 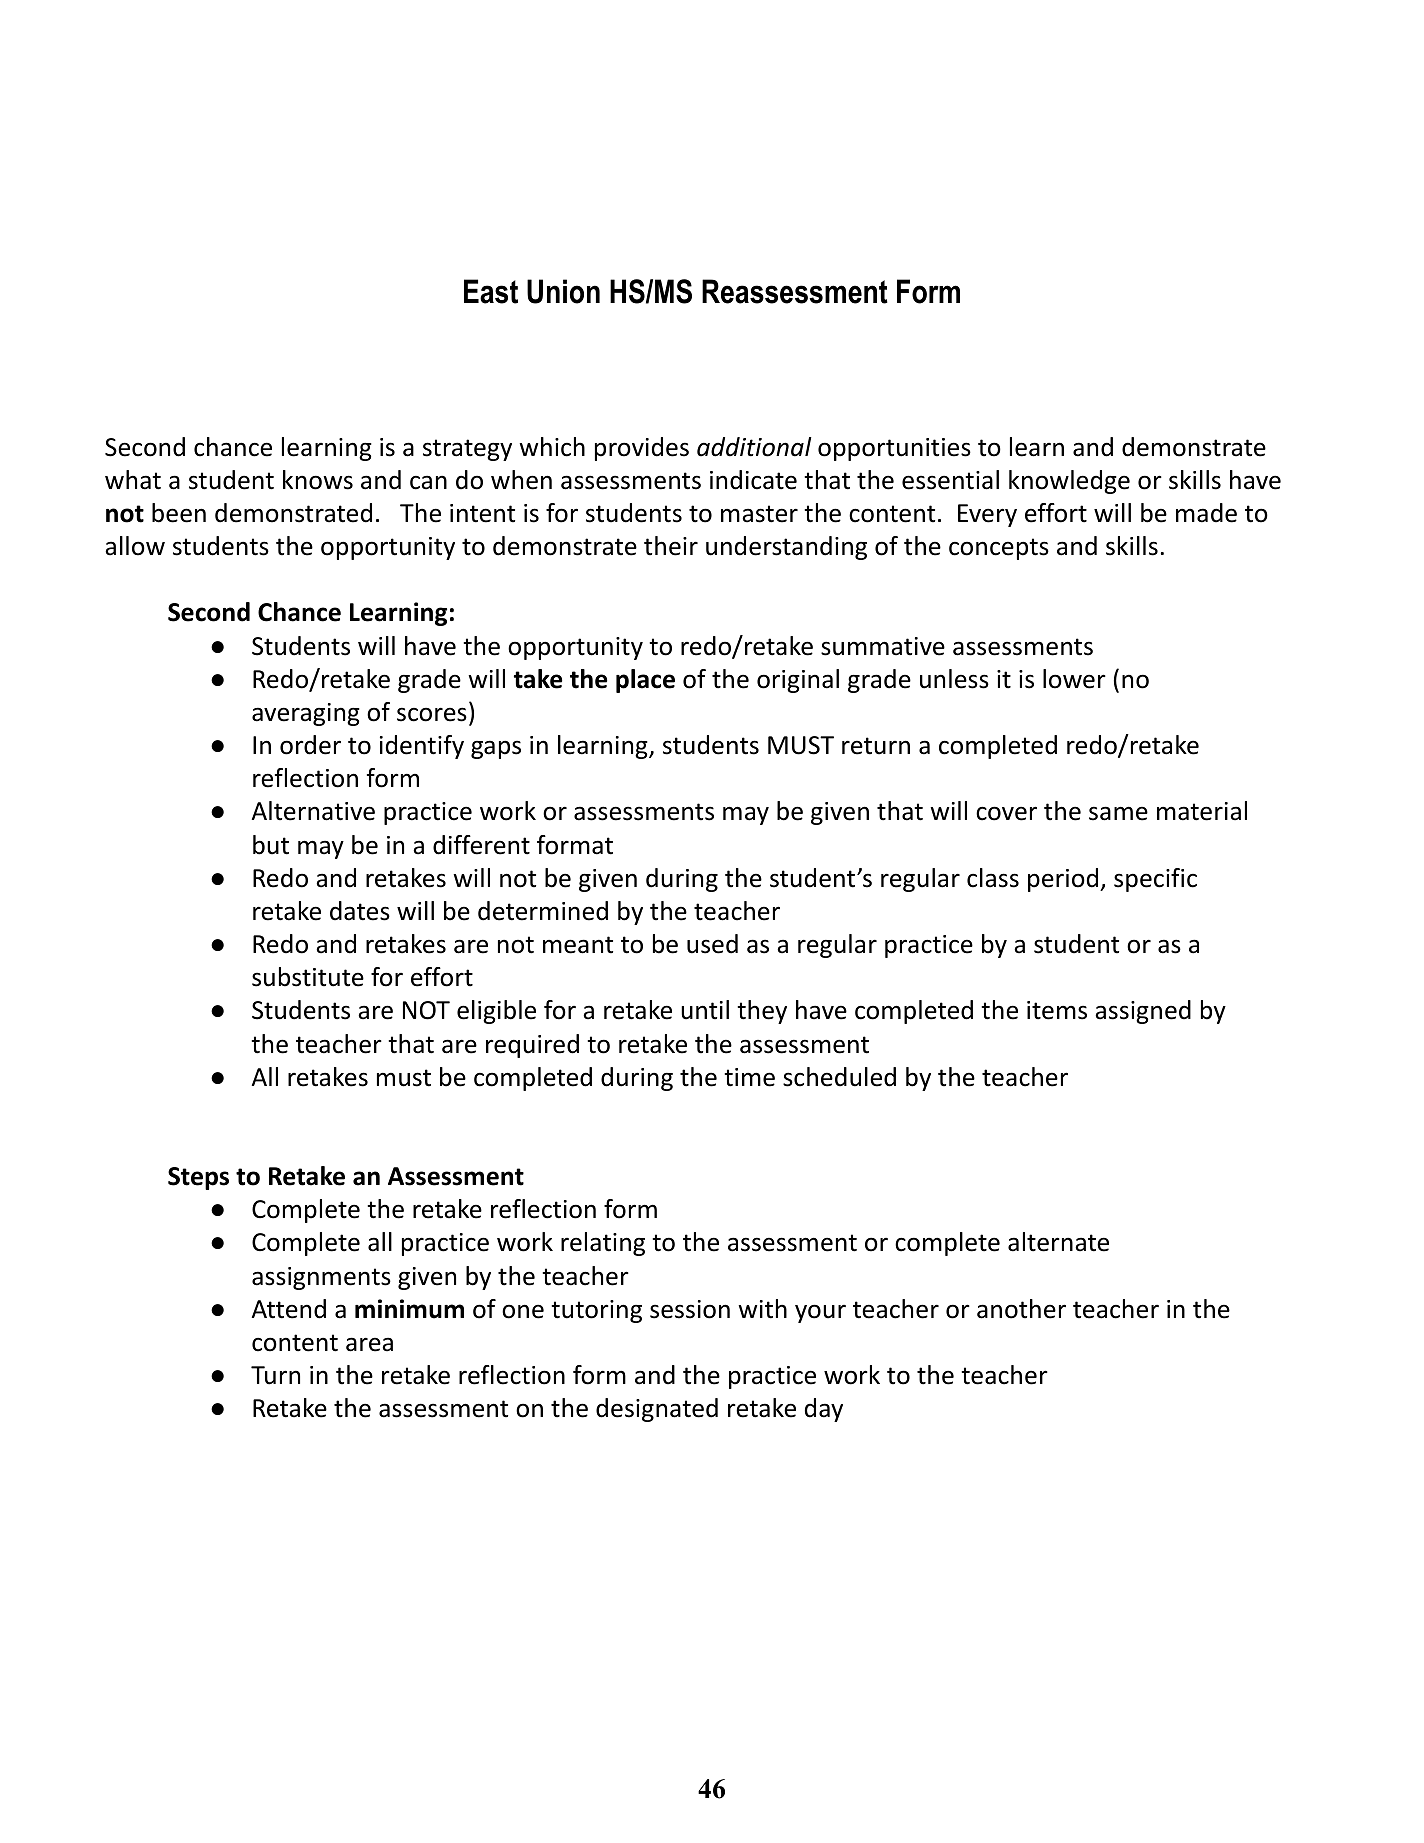 I want to click on Union, so click(x=563, y=291).
